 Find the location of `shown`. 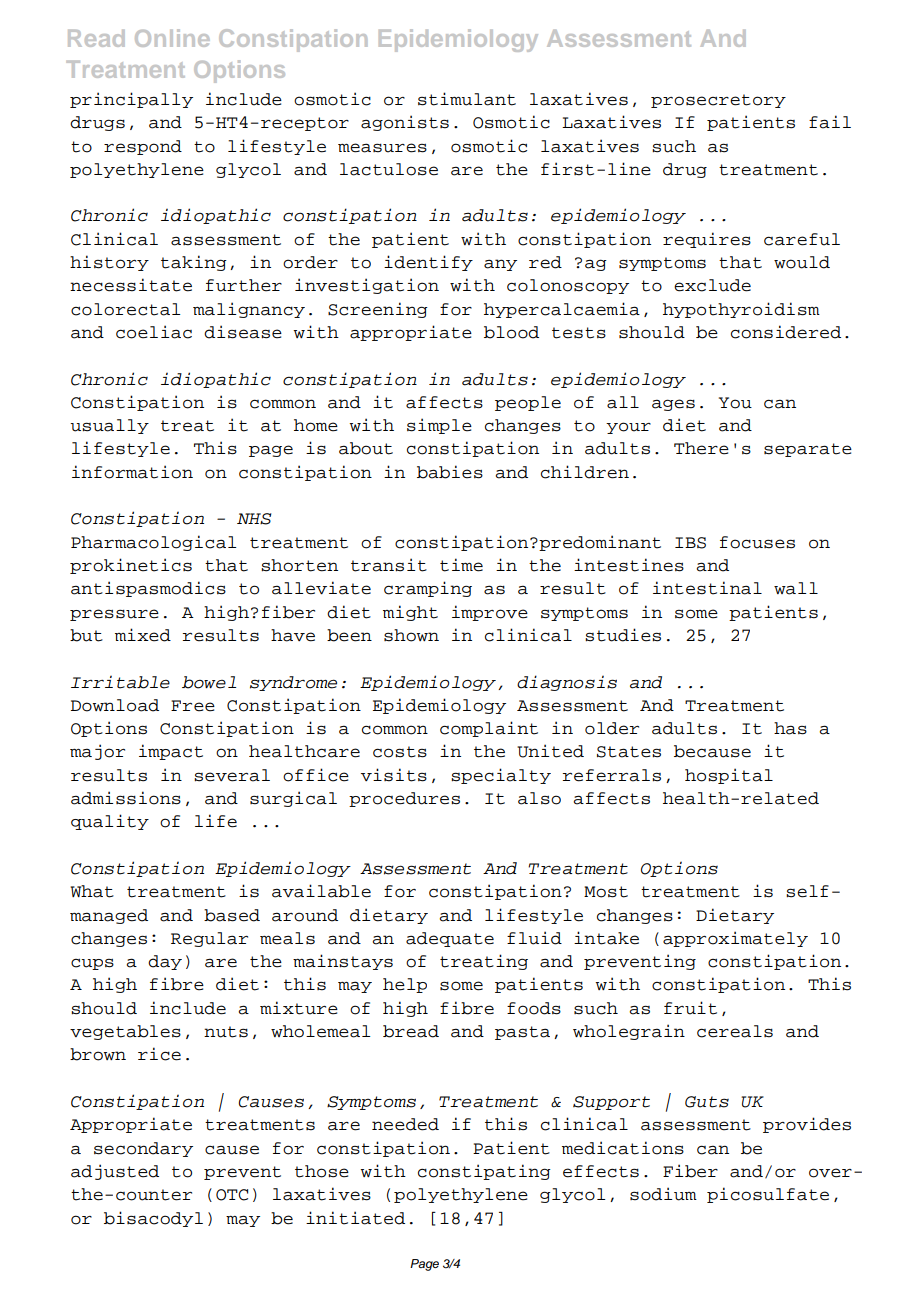

shown is located at coordinates (411, 635).
